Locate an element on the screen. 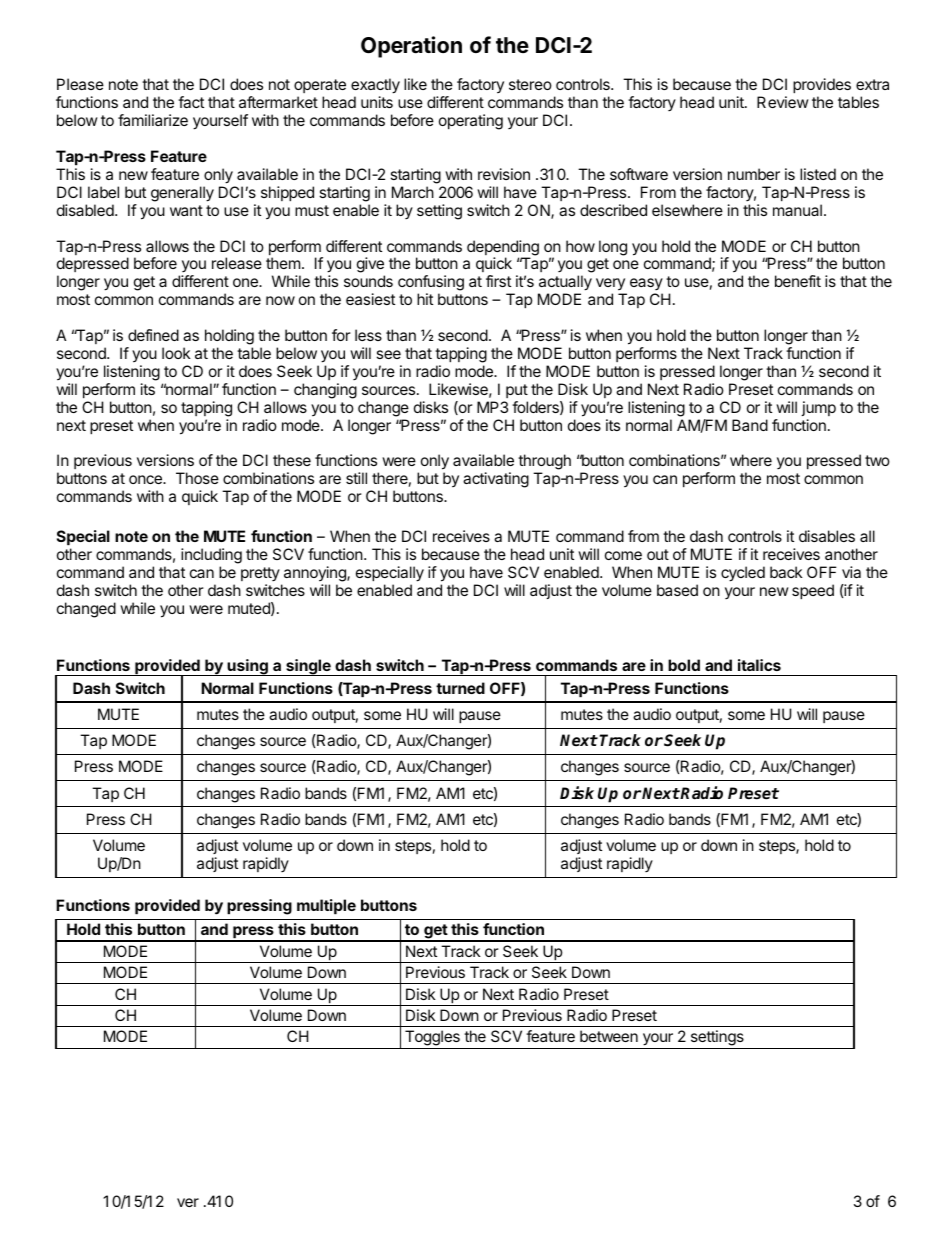  including is located at coordinates (211, 556).
